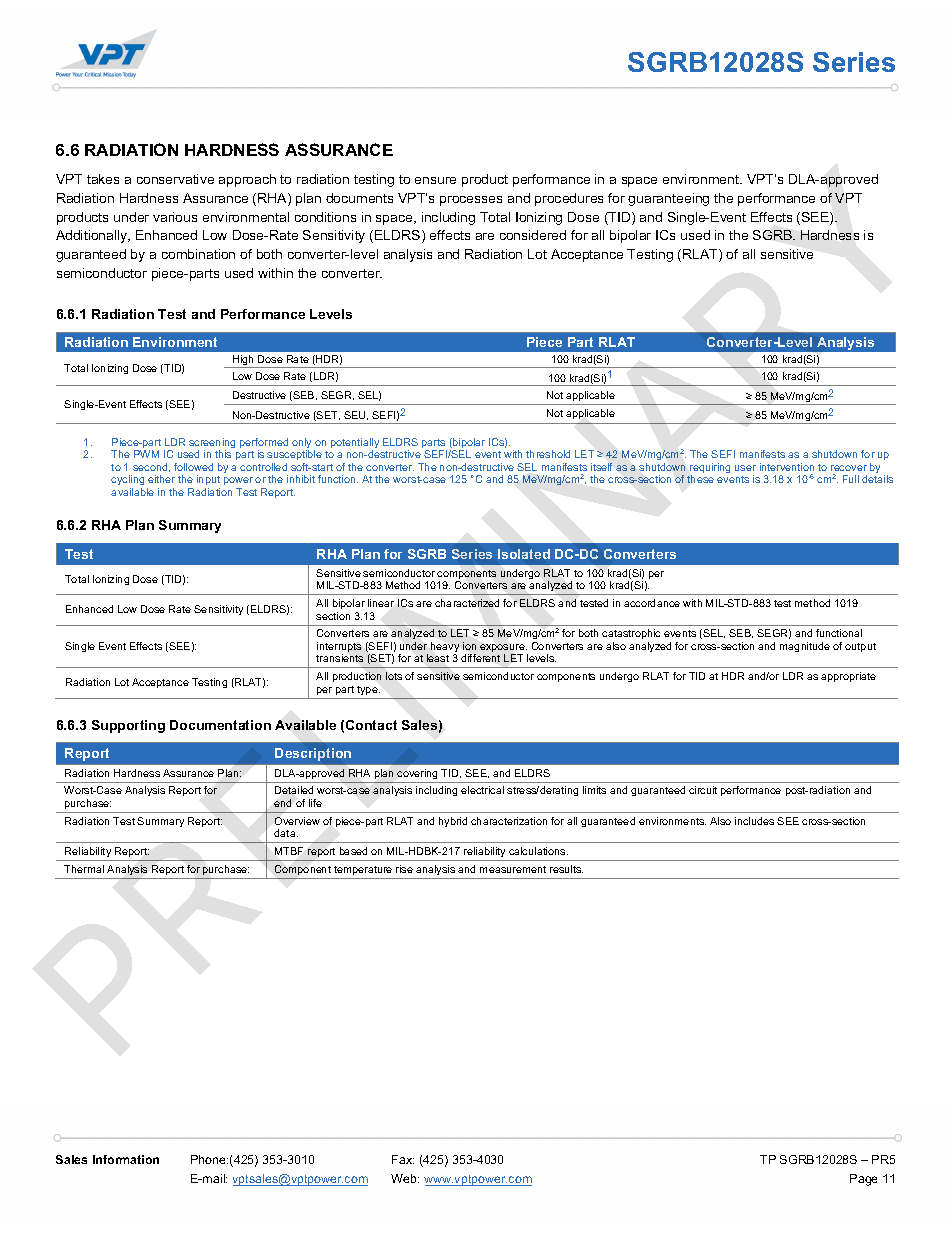  Describe the element at coordinates (471, 201) in the screenshot. I see `processes` at that location.
